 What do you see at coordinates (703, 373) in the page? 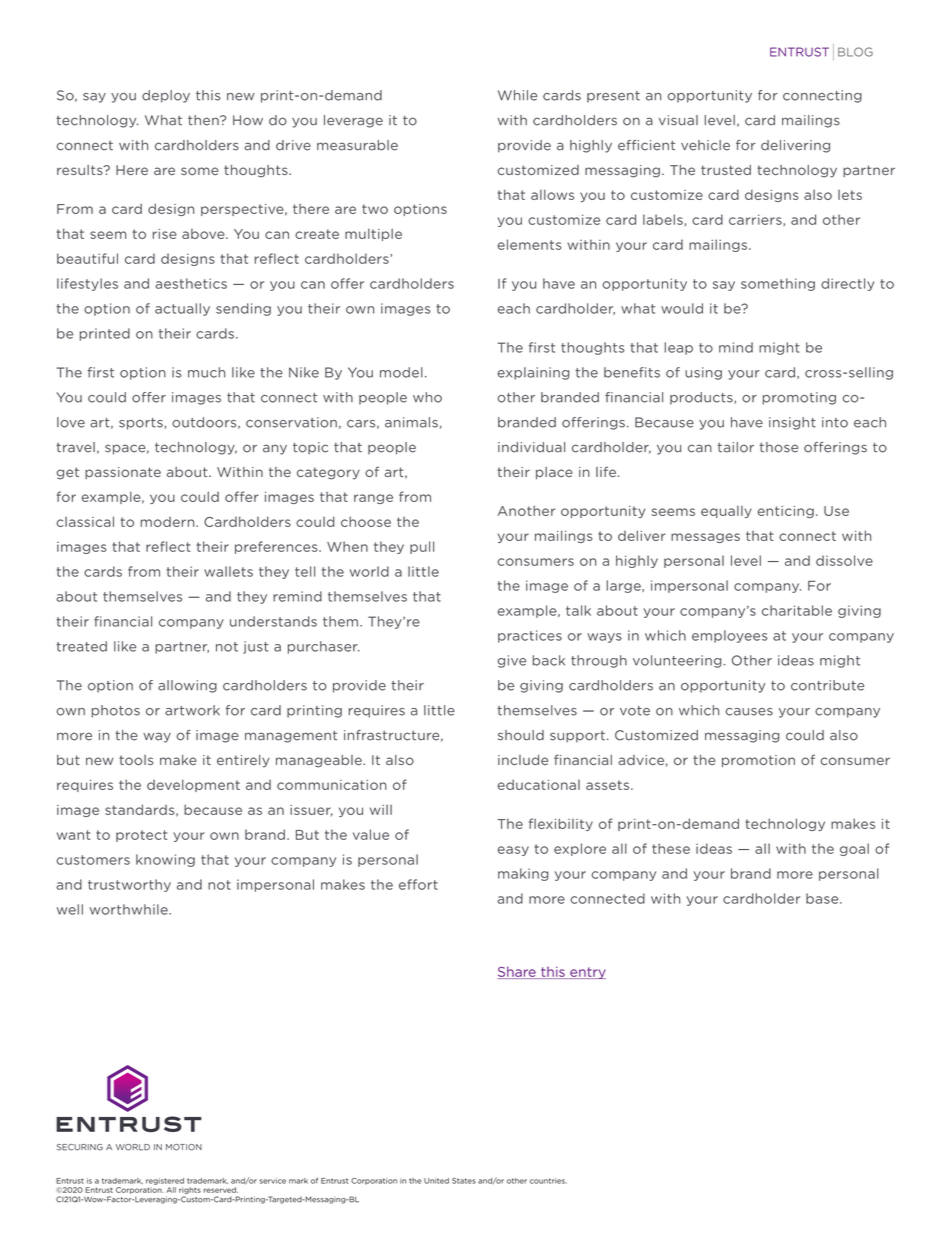
I see `using` at bounding box center [703, 373].
